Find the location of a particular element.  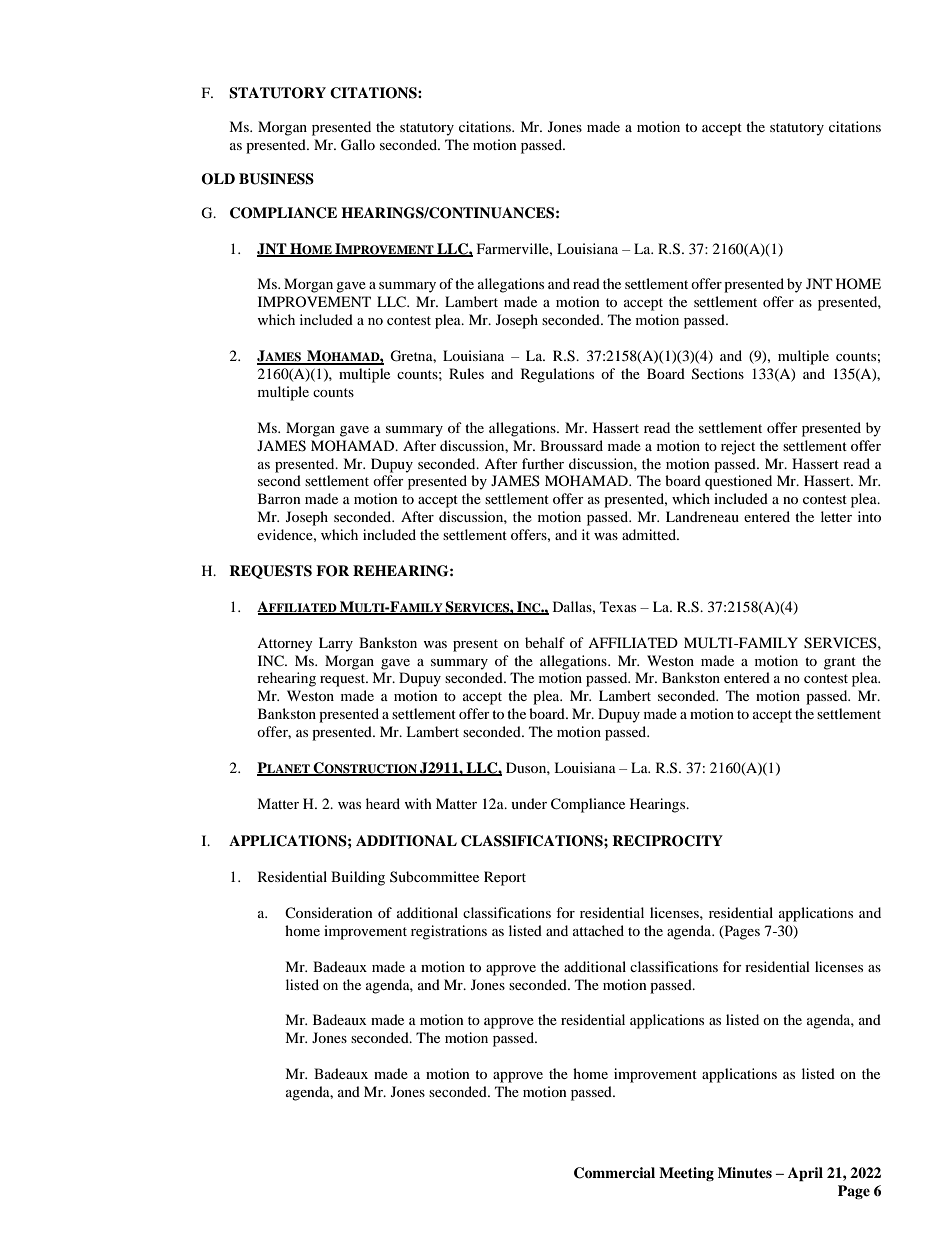

Sections is located at coordinates (718, 374).
